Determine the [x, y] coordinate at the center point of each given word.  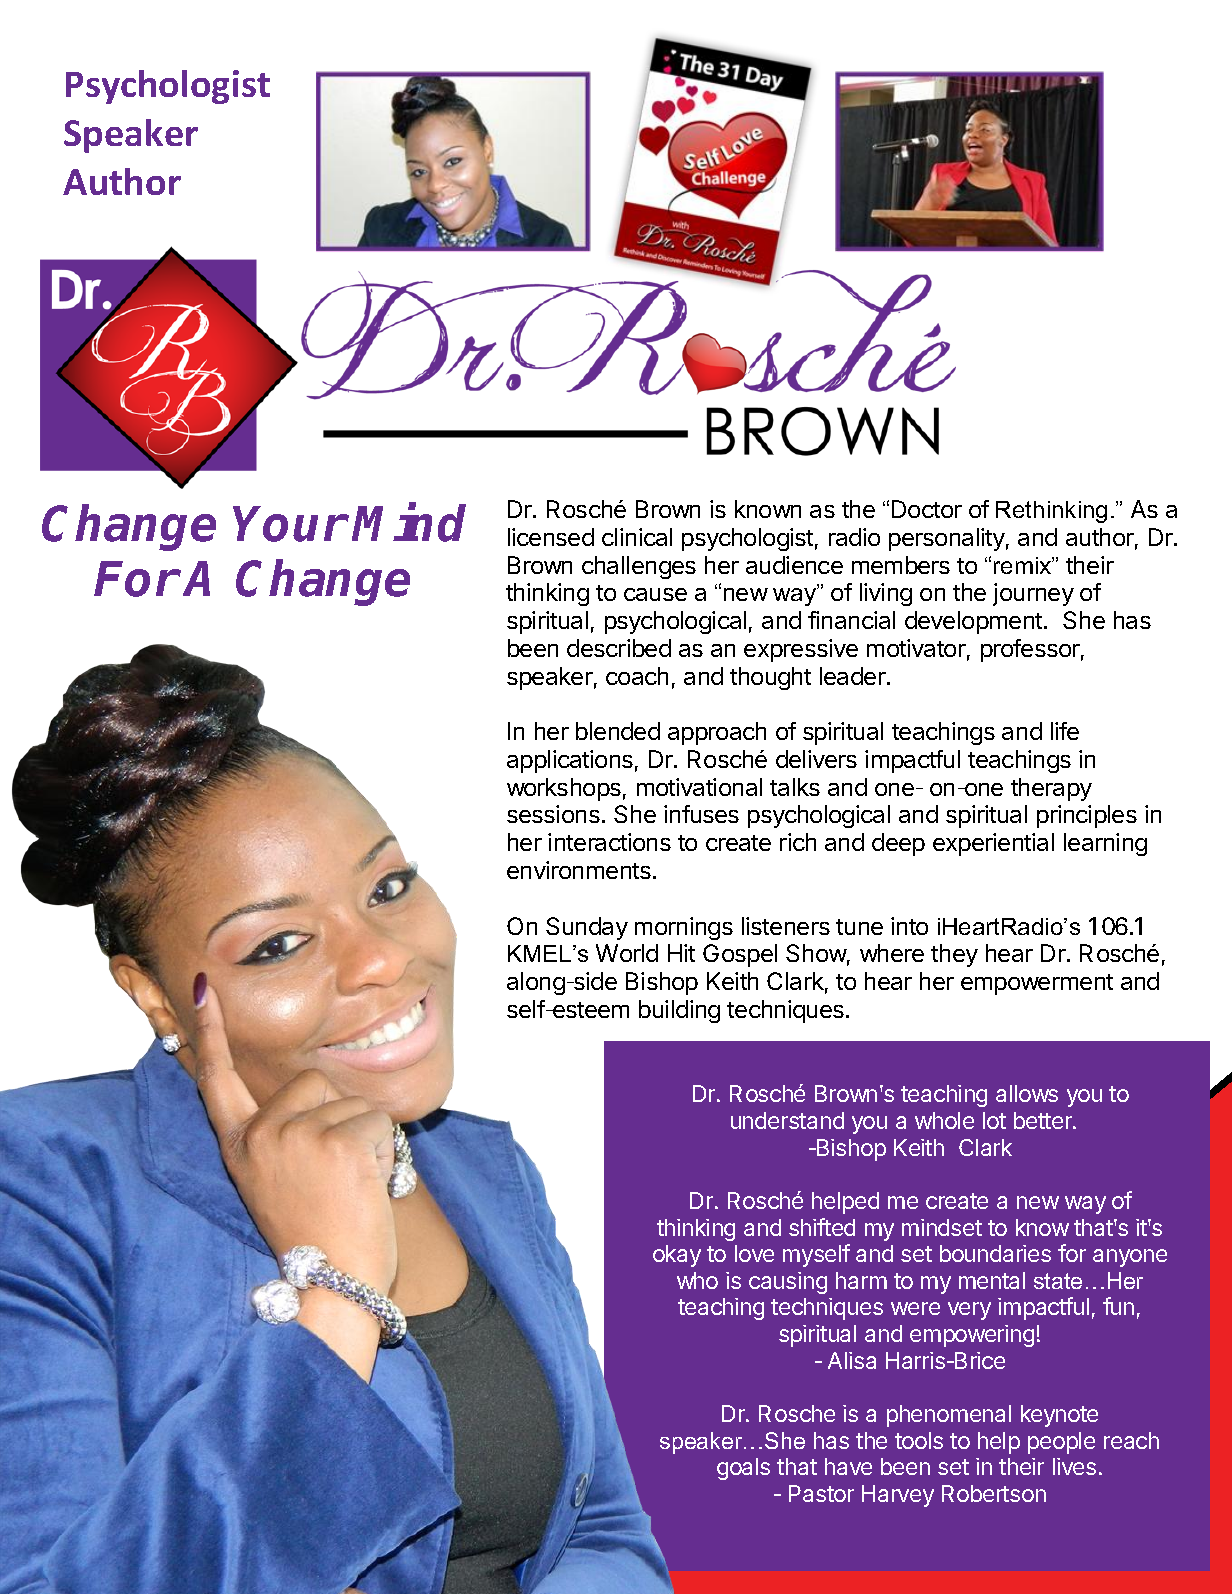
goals [743, 1469]
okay [677, 1256]
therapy [1051, 789]
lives [1074, 1466]
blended [618, 731]
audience [794, 565]
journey [1033, 594]
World [627, 953]
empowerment [1037, 984]
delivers [816, 759]
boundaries [995, 1253]
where [892, 953]
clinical [637, 537]
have [848, 1466]
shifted [822, 1227]
